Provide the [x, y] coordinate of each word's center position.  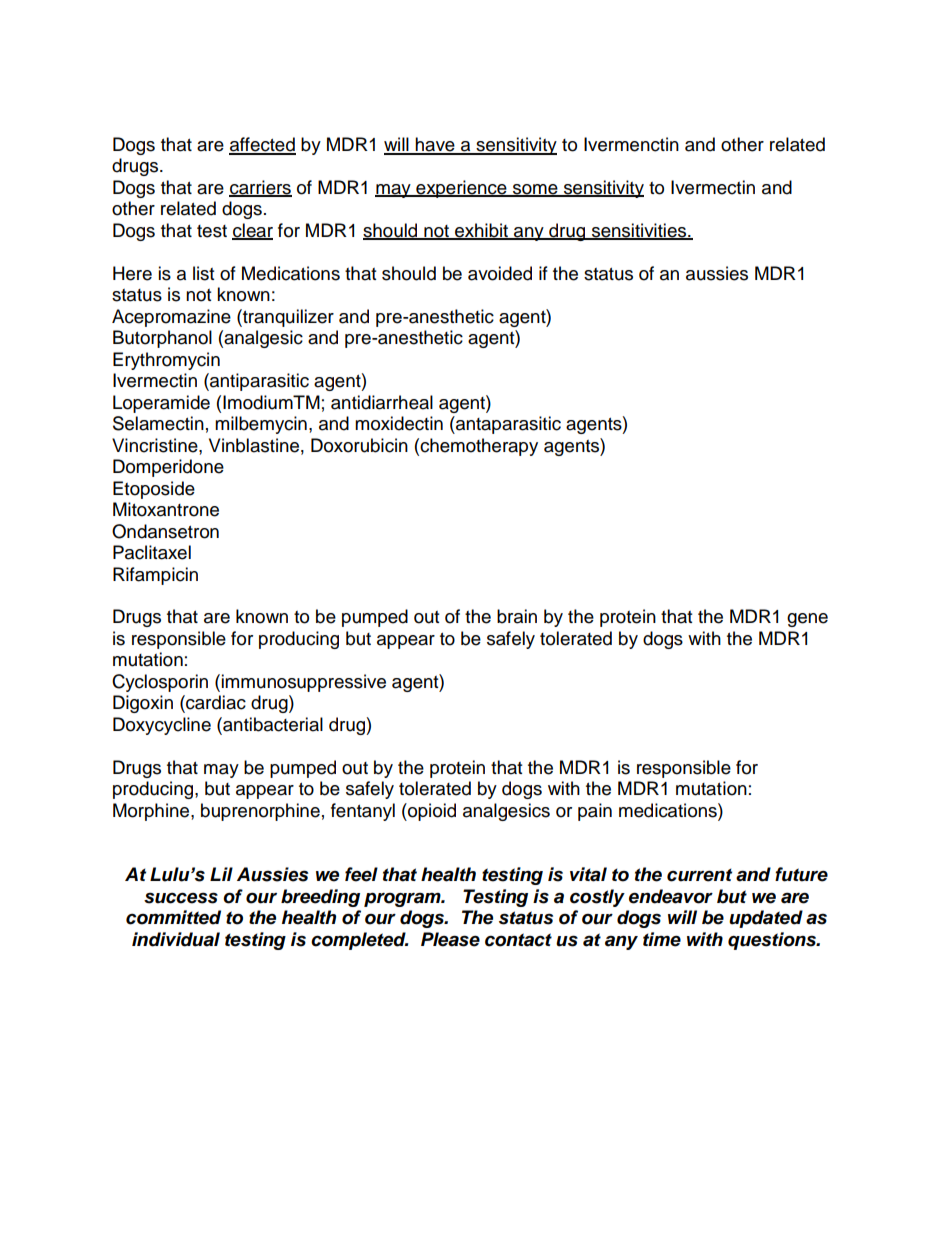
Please [450, 939]
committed [173, 917]
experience [461, 189]
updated [766, 919]
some [535, 190]
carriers [260, 188]
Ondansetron [165, 531]
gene [807, 620]
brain [517, 616]
